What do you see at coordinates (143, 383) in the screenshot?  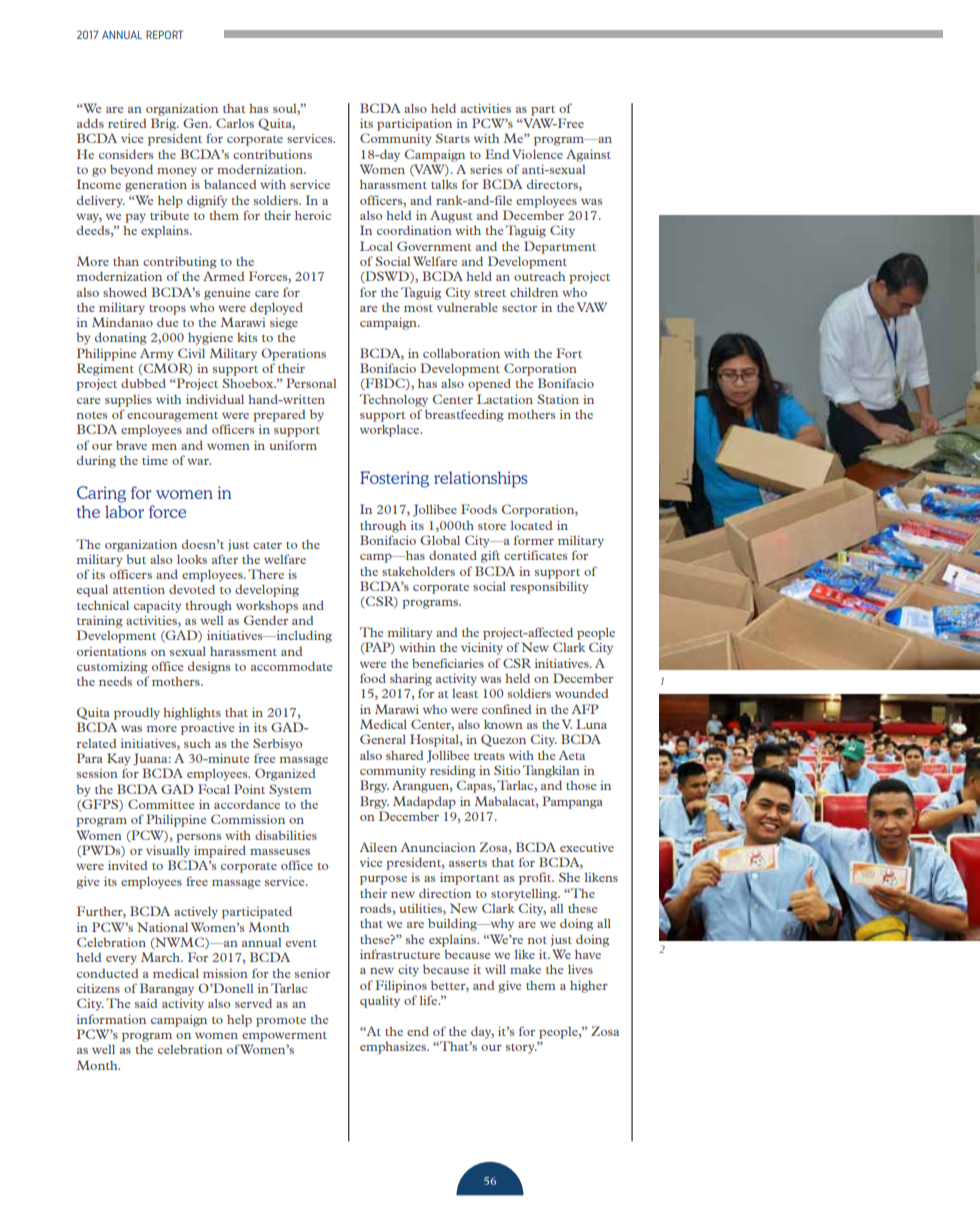 I see `dubbed` at bounding box center [143, 383].
